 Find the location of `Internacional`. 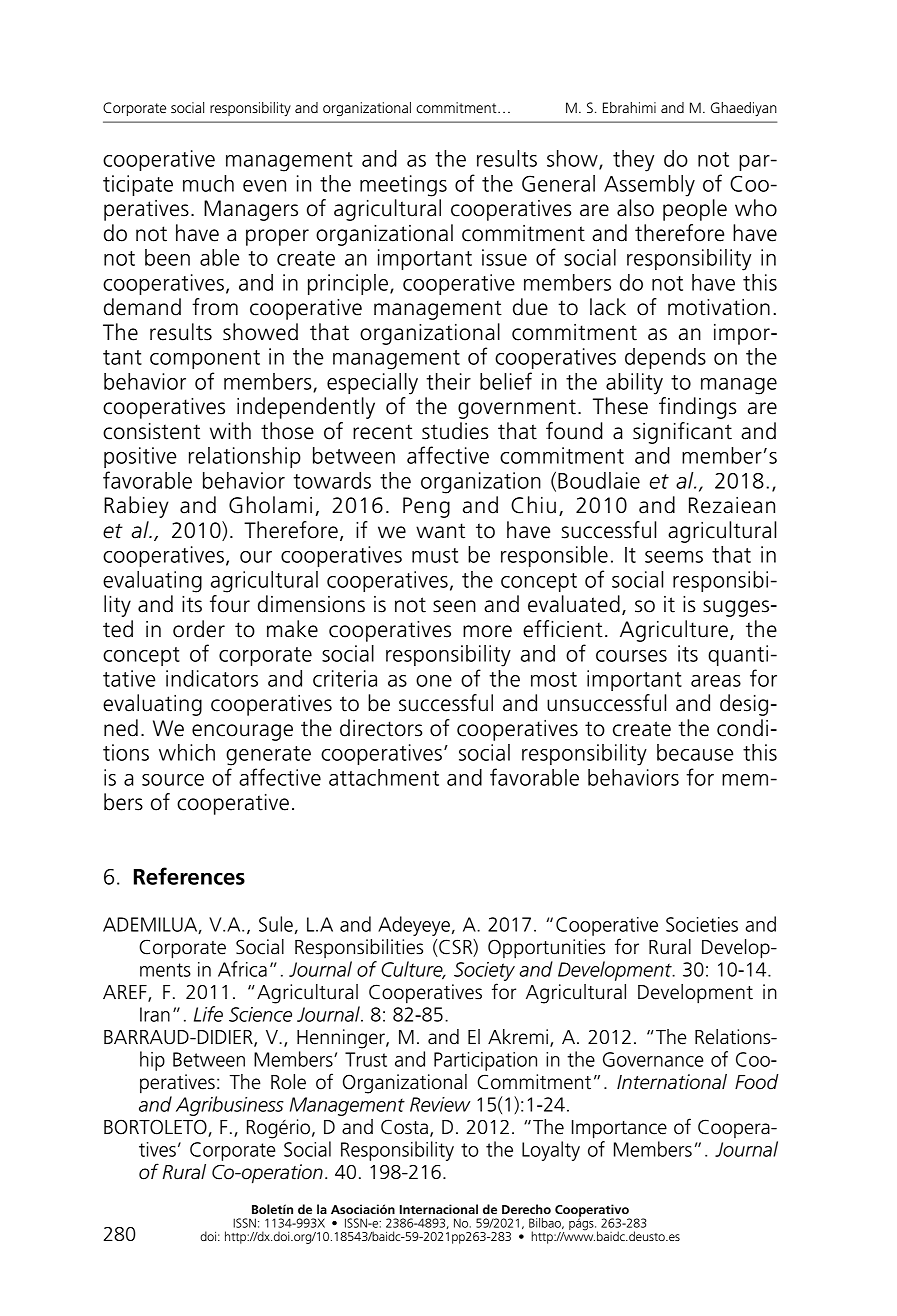

Internacional is located at coordinates (439, 1209).
